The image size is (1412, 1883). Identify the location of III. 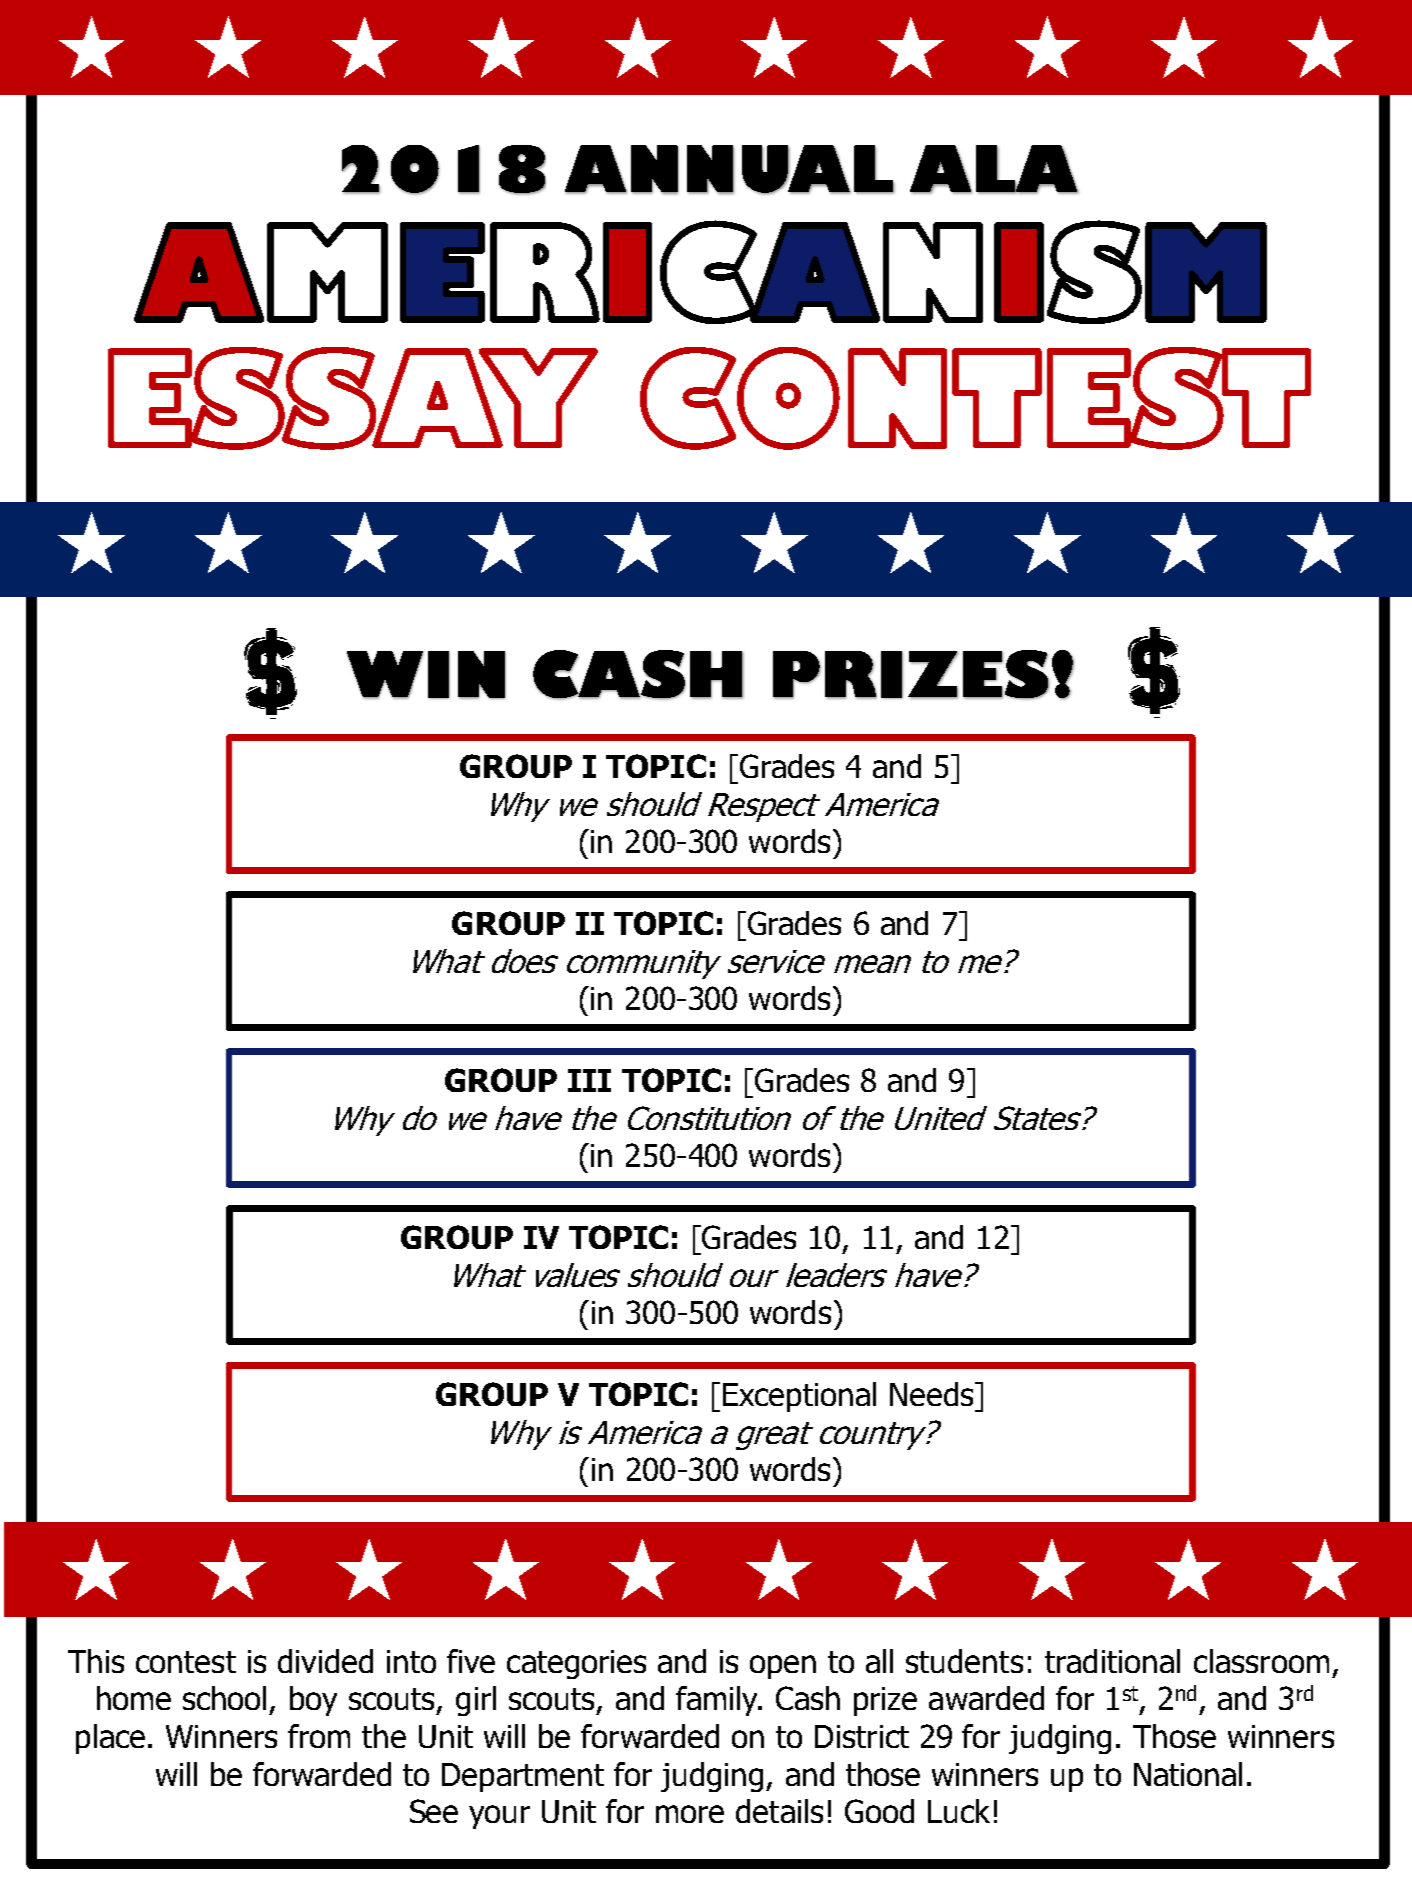
(589, 1080).
